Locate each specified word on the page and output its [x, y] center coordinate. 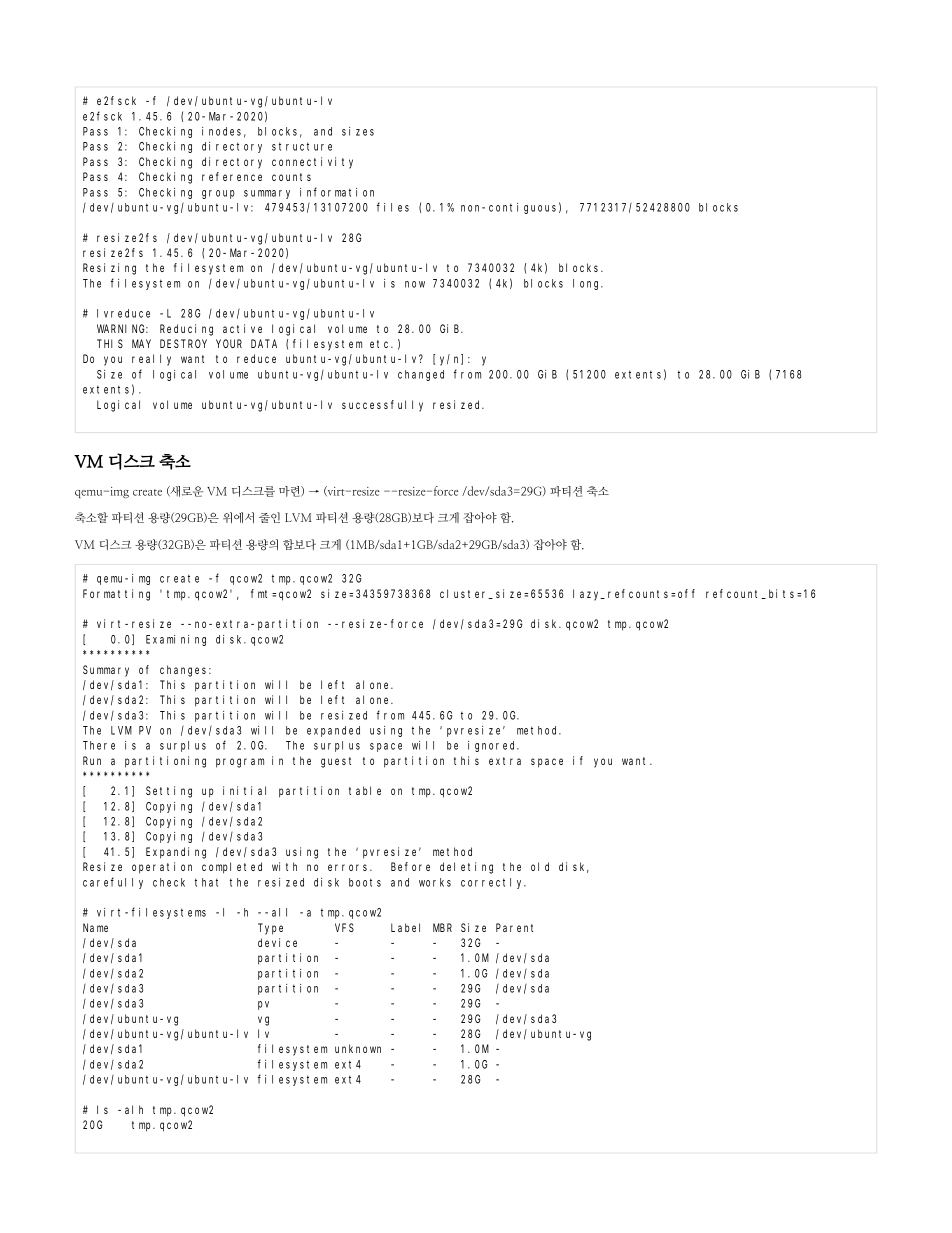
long [588, 284]
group [218, 194]
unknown [358, 1048]
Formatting [116, 595]
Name [95, 927]
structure [302, 146]
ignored [493, 746]
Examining [176, 640]
